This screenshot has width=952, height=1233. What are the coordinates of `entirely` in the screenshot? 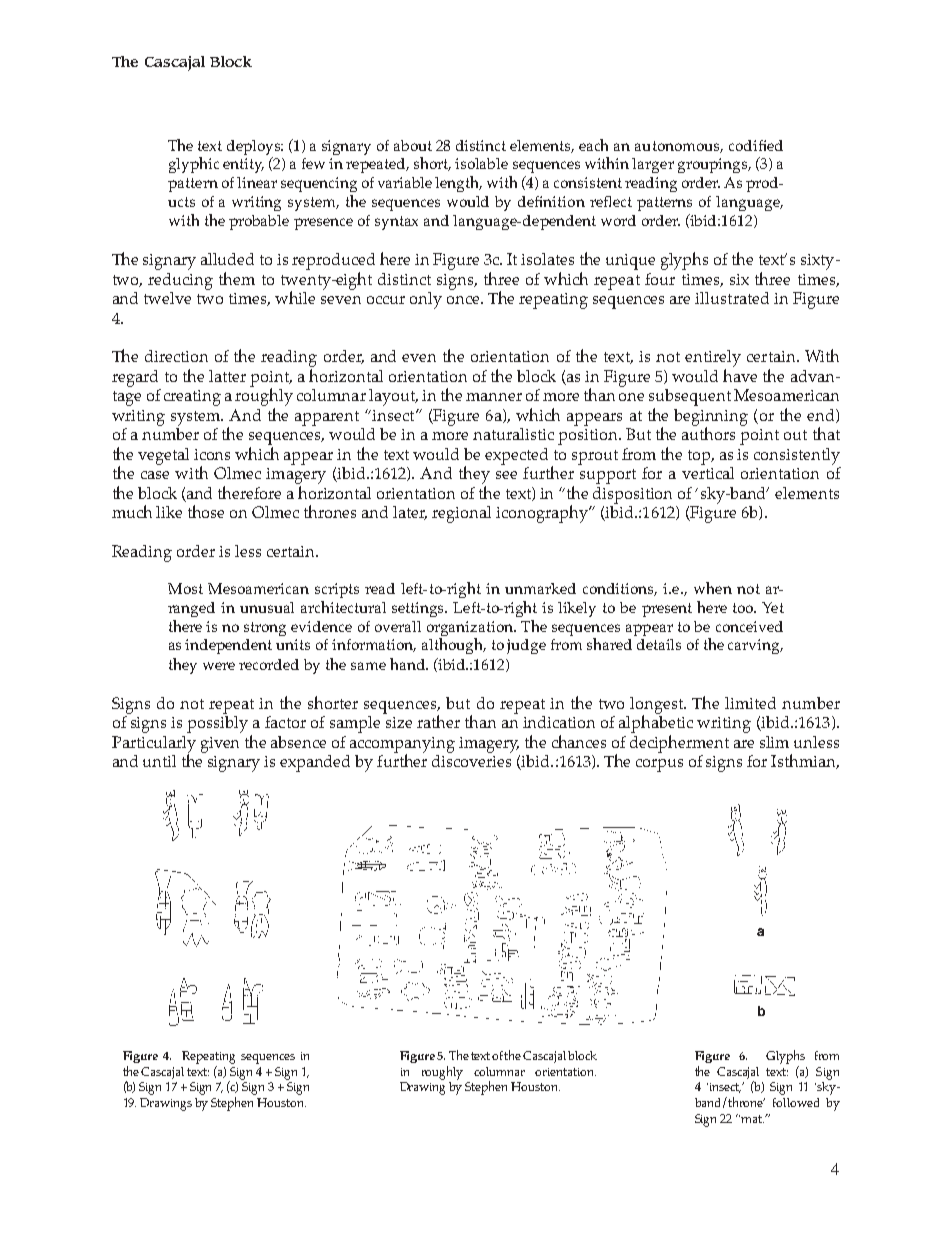 It's located at (713, 358).
